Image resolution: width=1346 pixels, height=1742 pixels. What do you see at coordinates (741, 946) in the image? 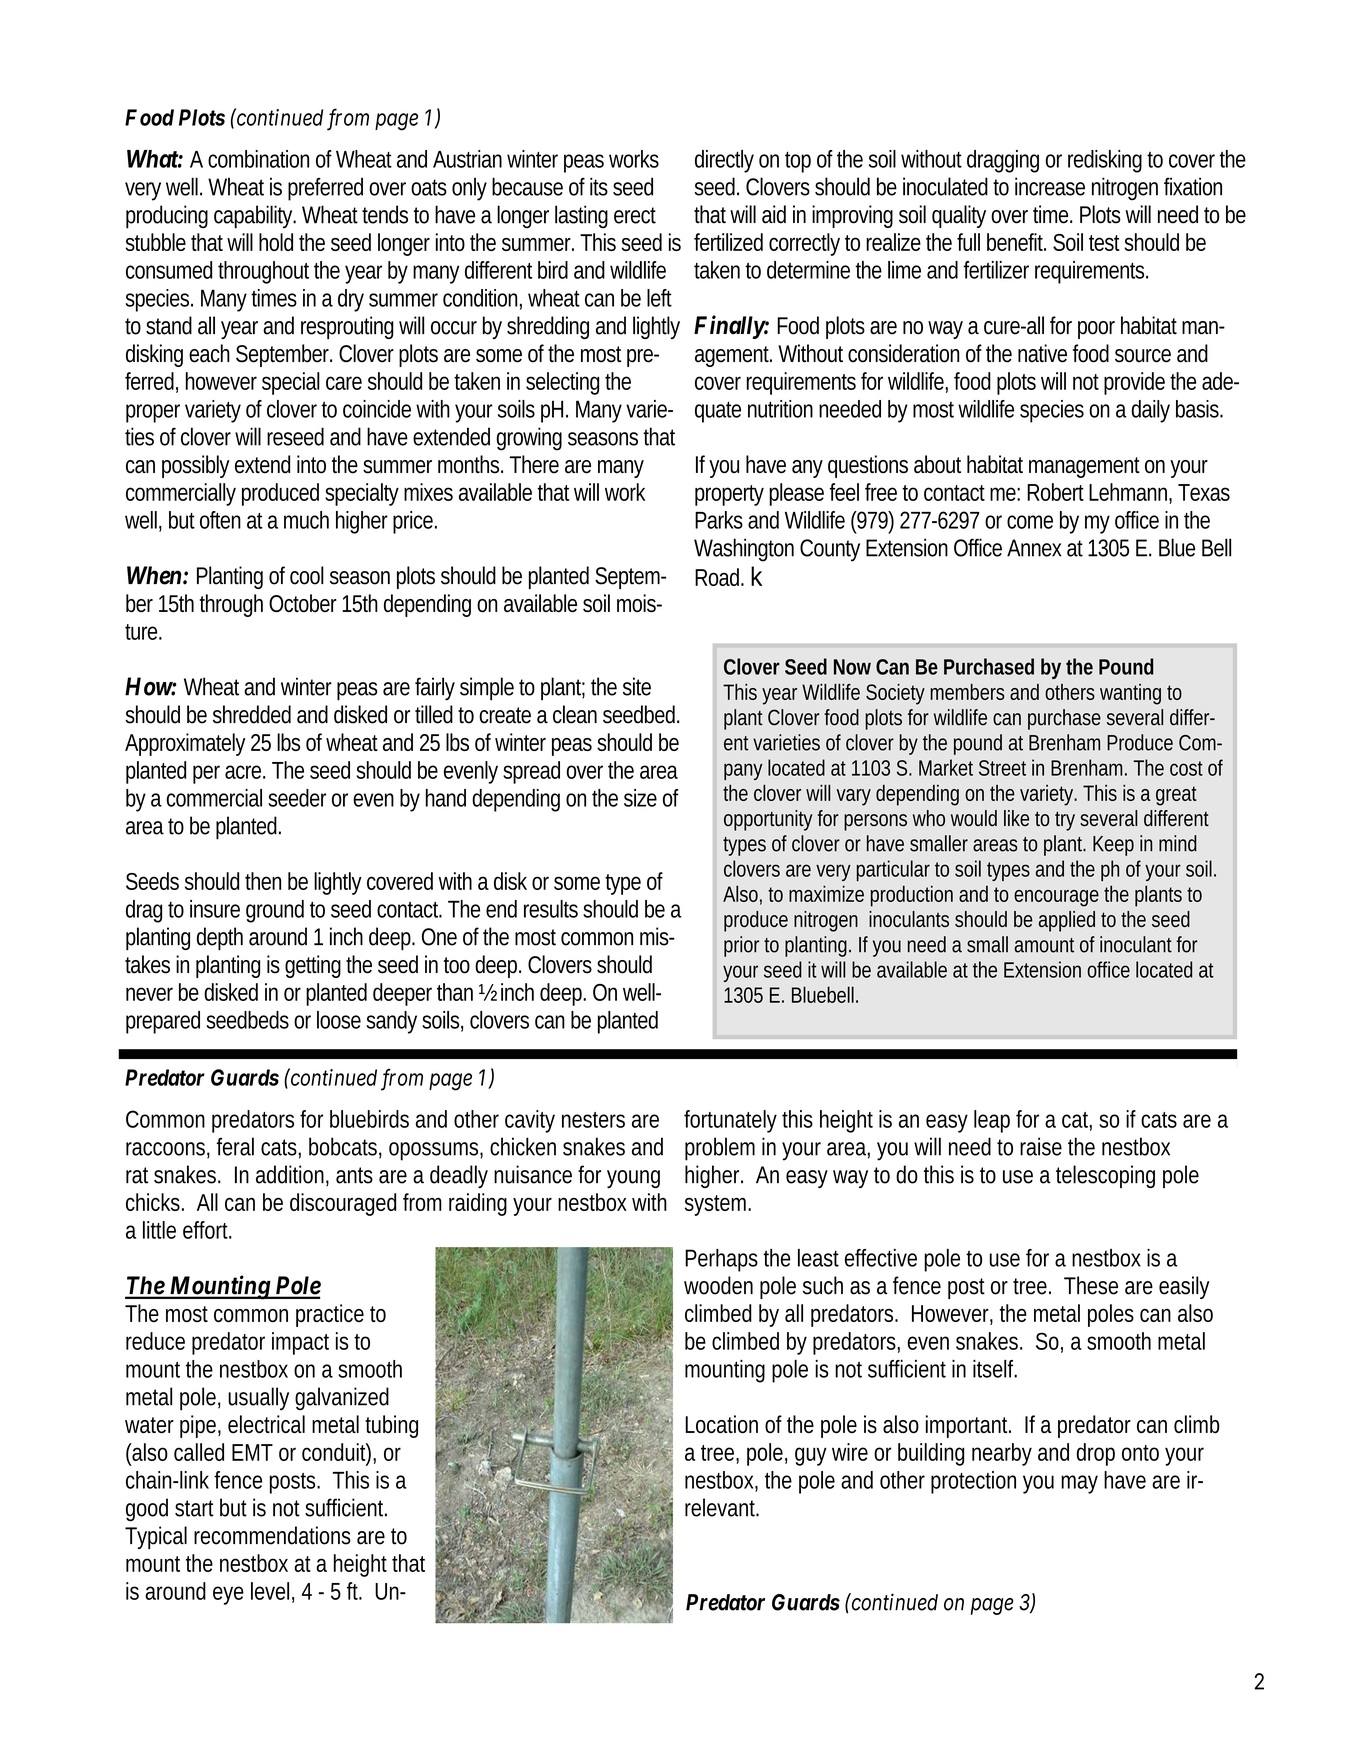
I see `prior` at bounding box center [741, 946].
